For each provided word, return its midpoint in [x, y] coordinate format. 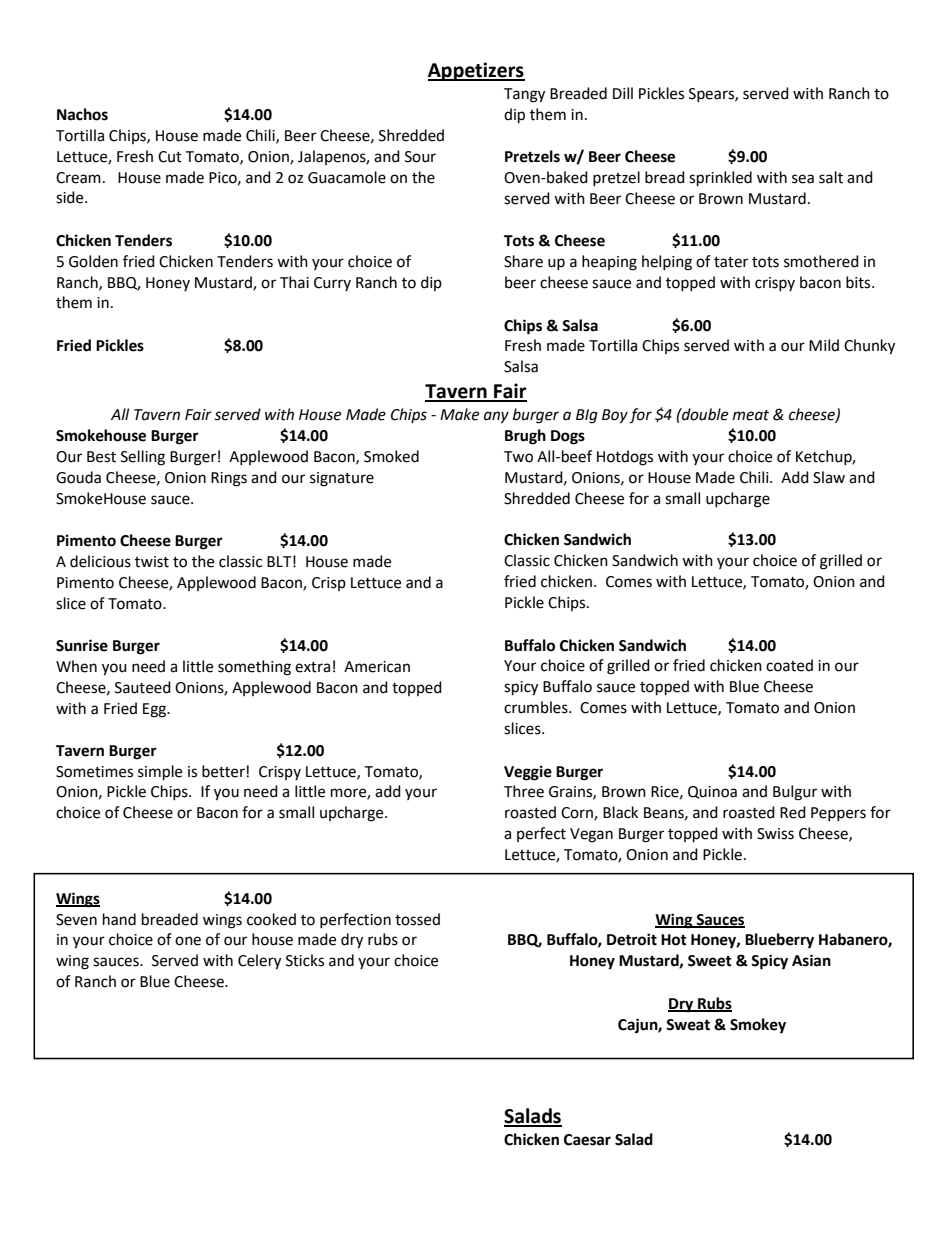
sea [803, 179]
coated [789, 665]
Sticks [305, 960]
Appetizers [476, 71]
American [377, 667]
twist [152, 562]
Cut [170, 157]
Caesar [587, 1140]
